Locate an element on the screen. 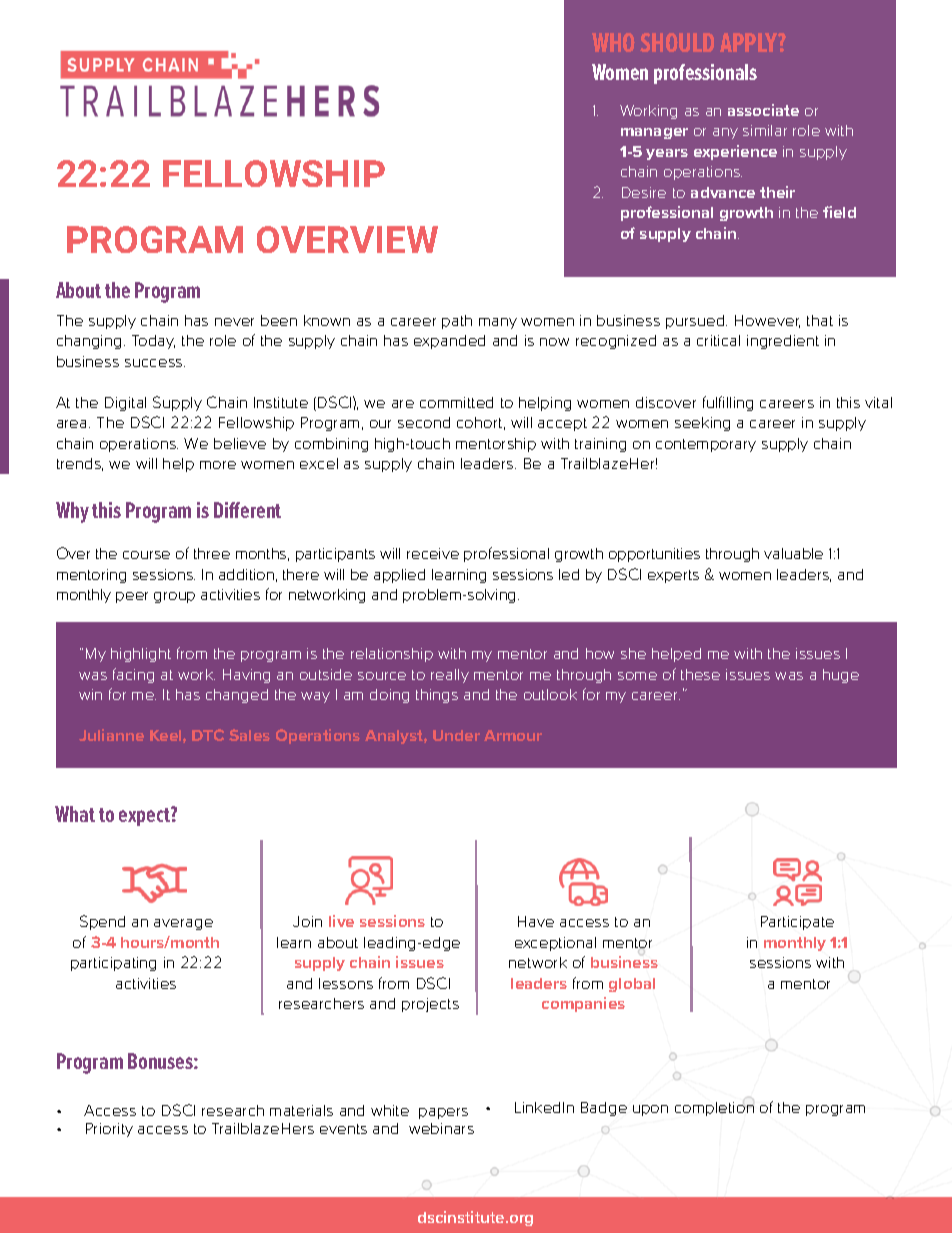 The width and height of the screenshot is (952, 1233). expect is located at coordinates (145, 816).
